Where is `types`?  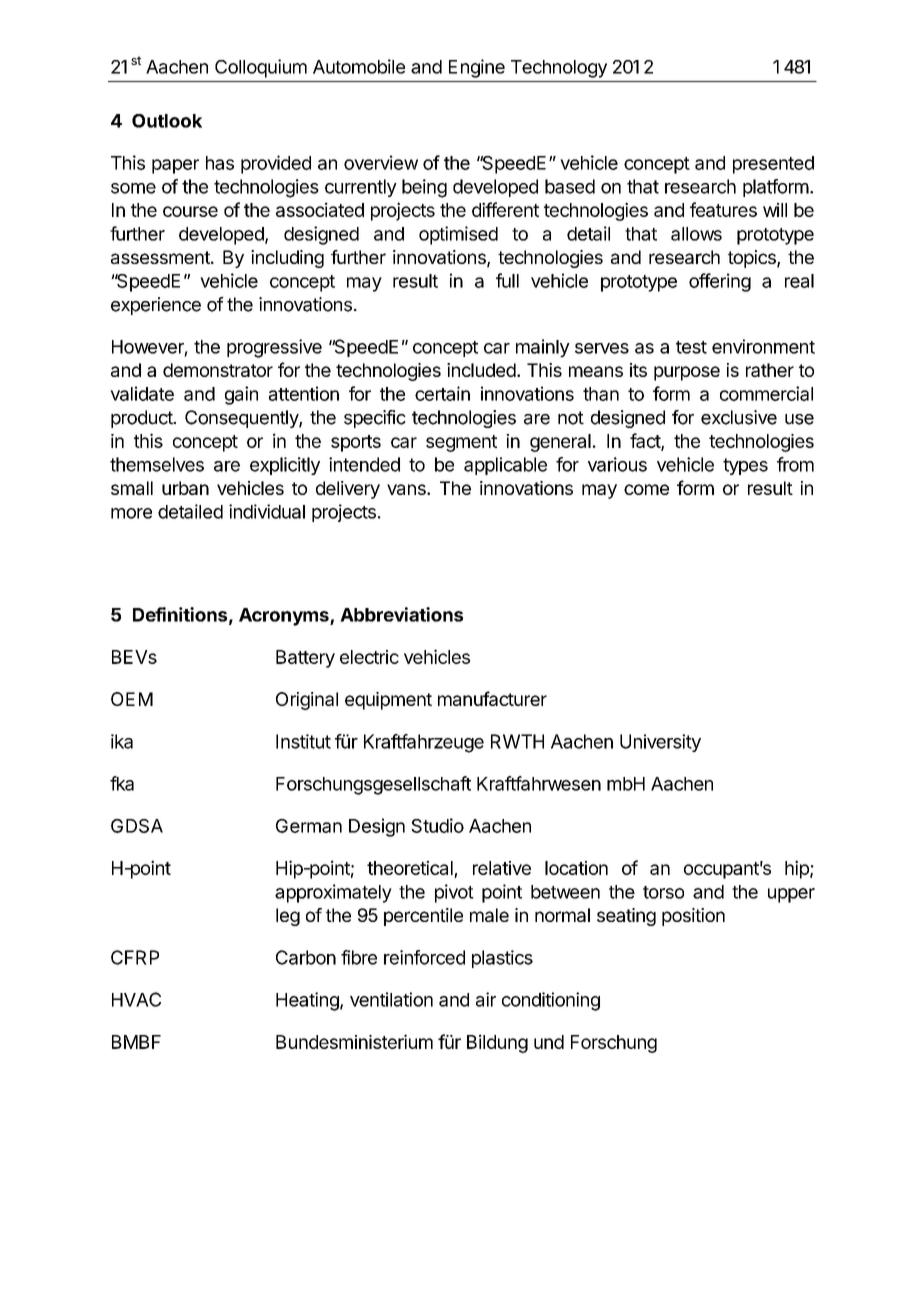
types is located at coordinates (745, 466).
